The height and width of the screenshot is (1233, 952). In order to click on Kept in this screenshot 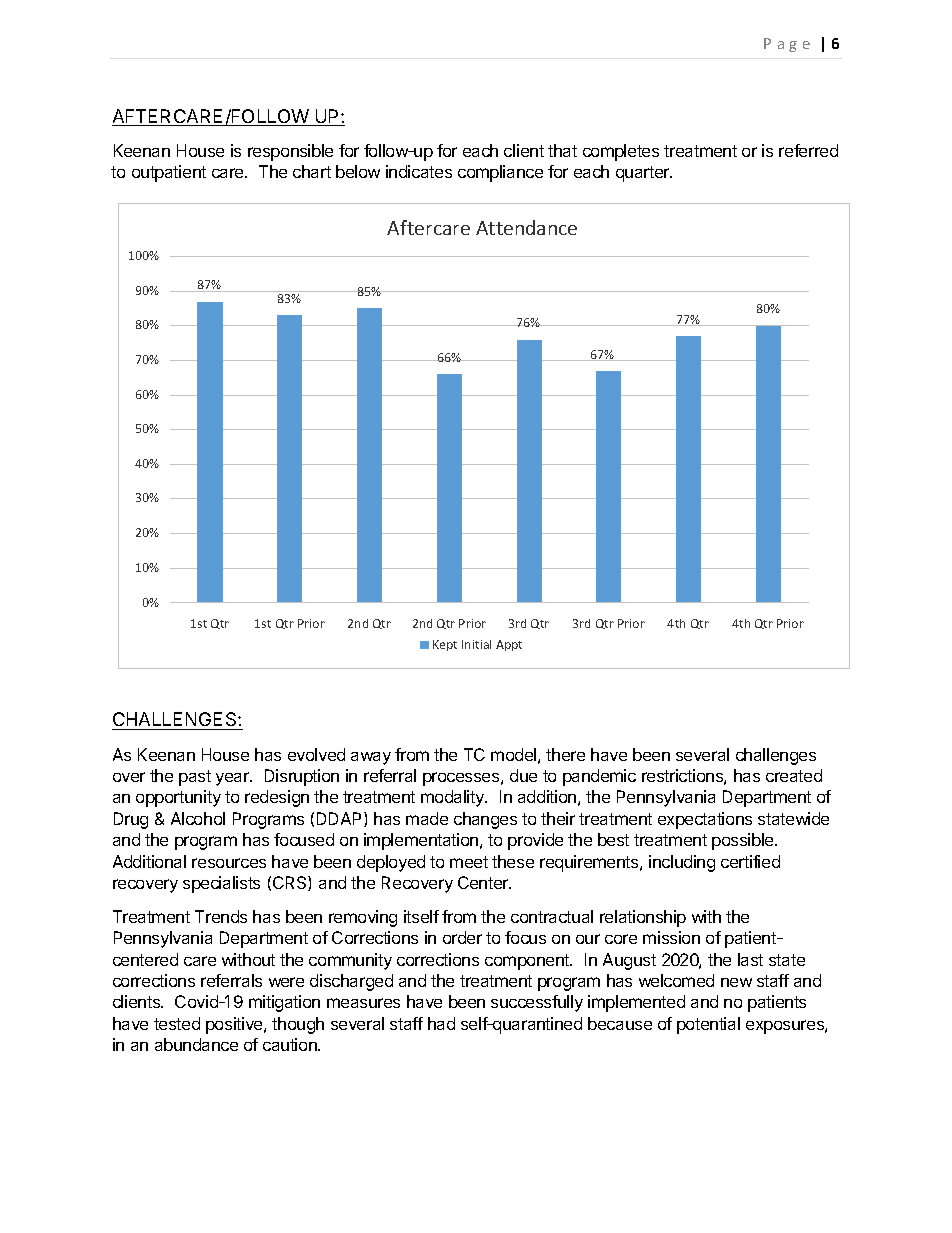, I will do `click(445, 645)`.
